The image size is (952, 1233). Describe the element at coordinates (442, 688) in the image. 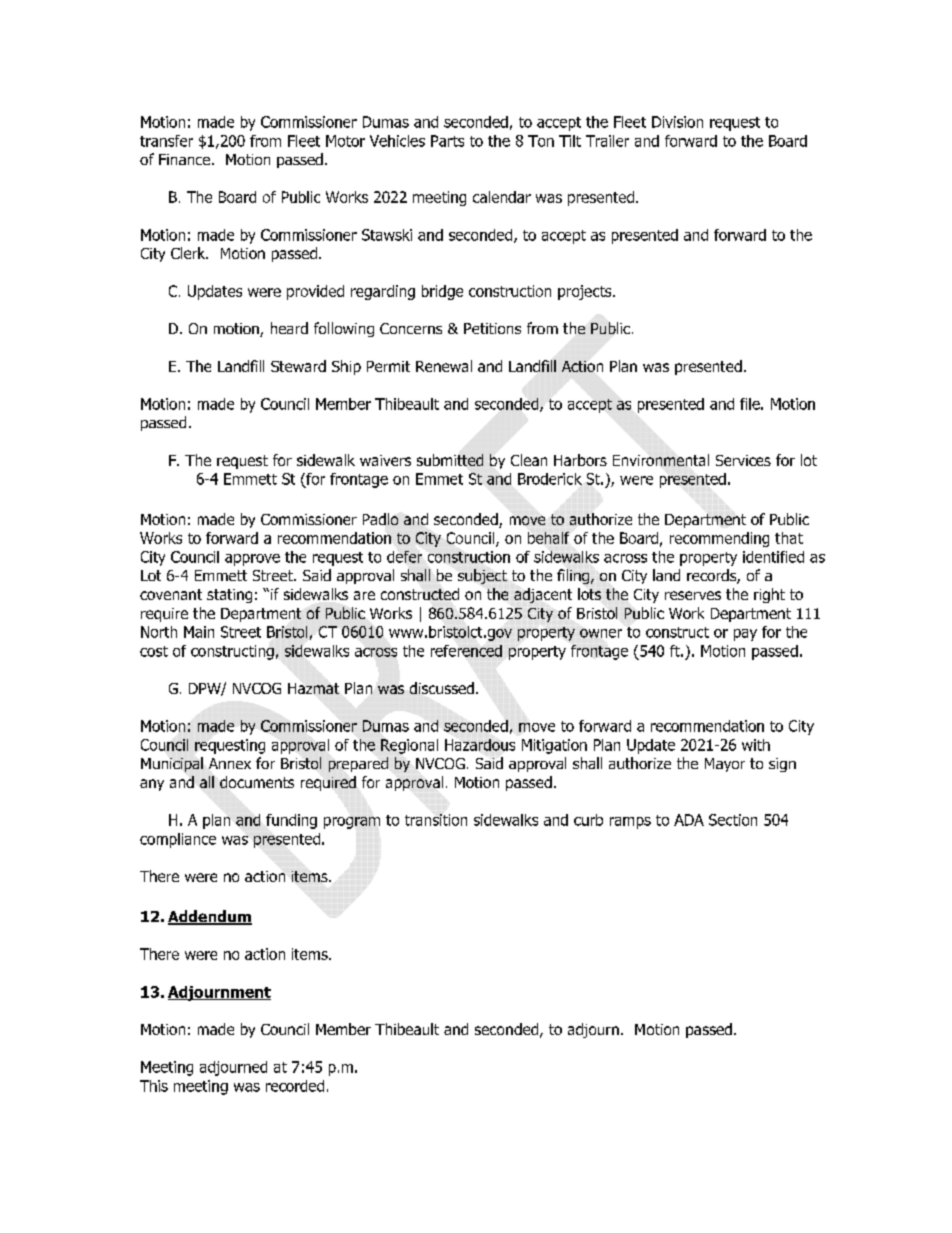

I see `discussed` at that location.
